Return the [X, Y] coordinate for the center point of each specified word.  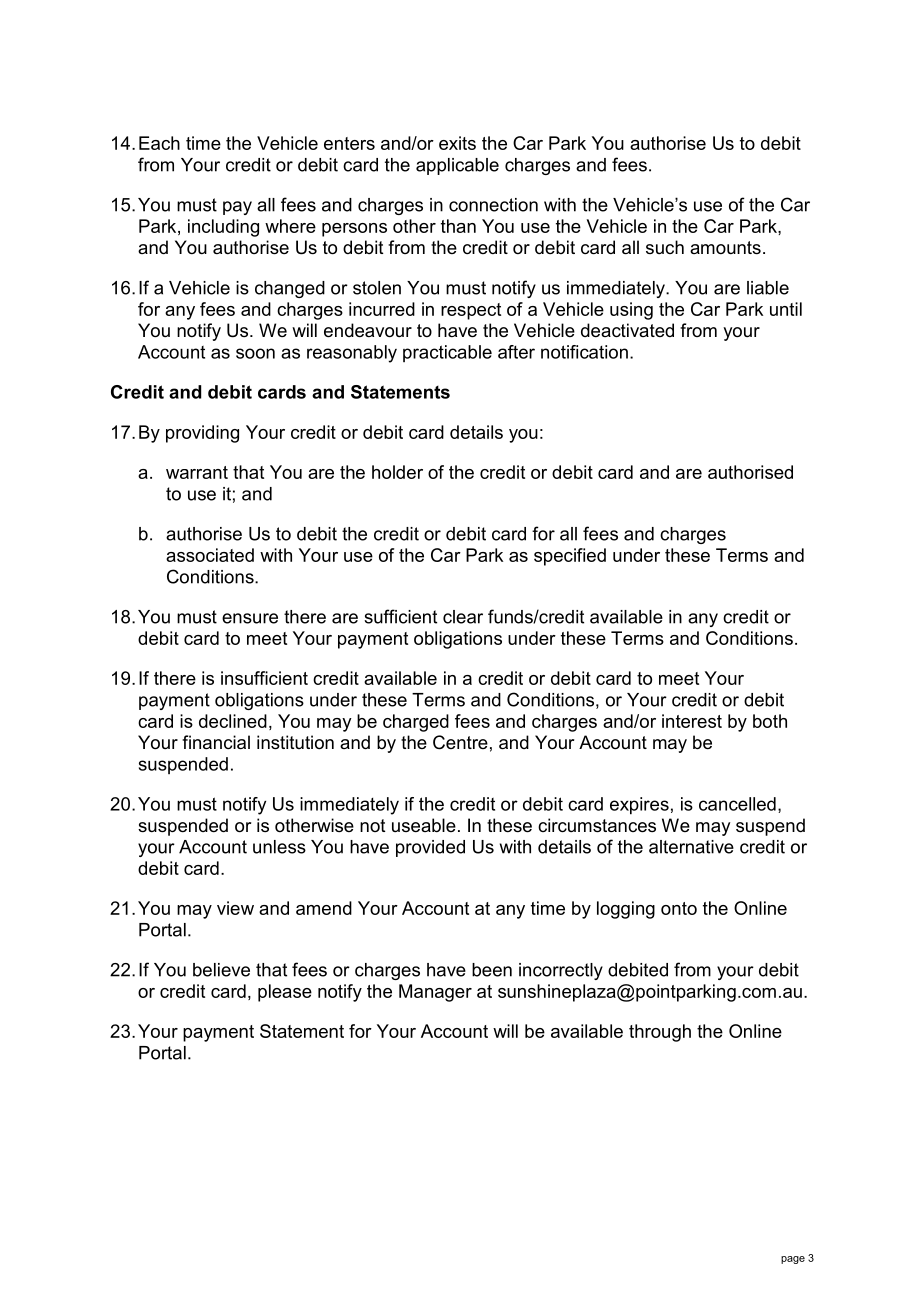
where [290, 226]
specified [570, 557]
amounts [725, 247]
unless [279, 847]
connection [493, 205]
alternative [691, 847]
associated [210, 555]
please [285, 993]
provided [430, 848]
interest [692, 721]
